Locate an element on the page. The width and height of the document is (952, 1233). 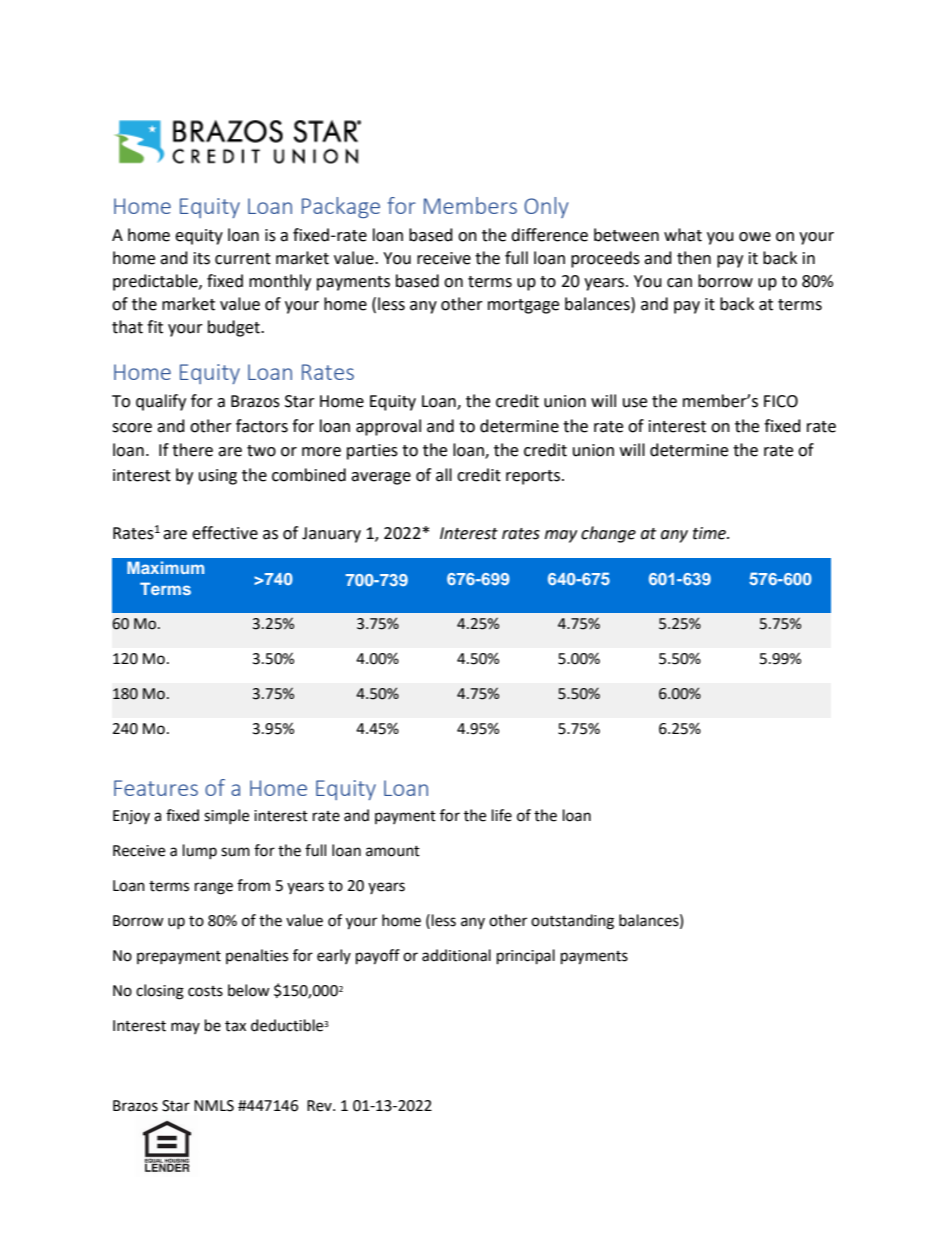
what is located at coordinates (683, 235).
